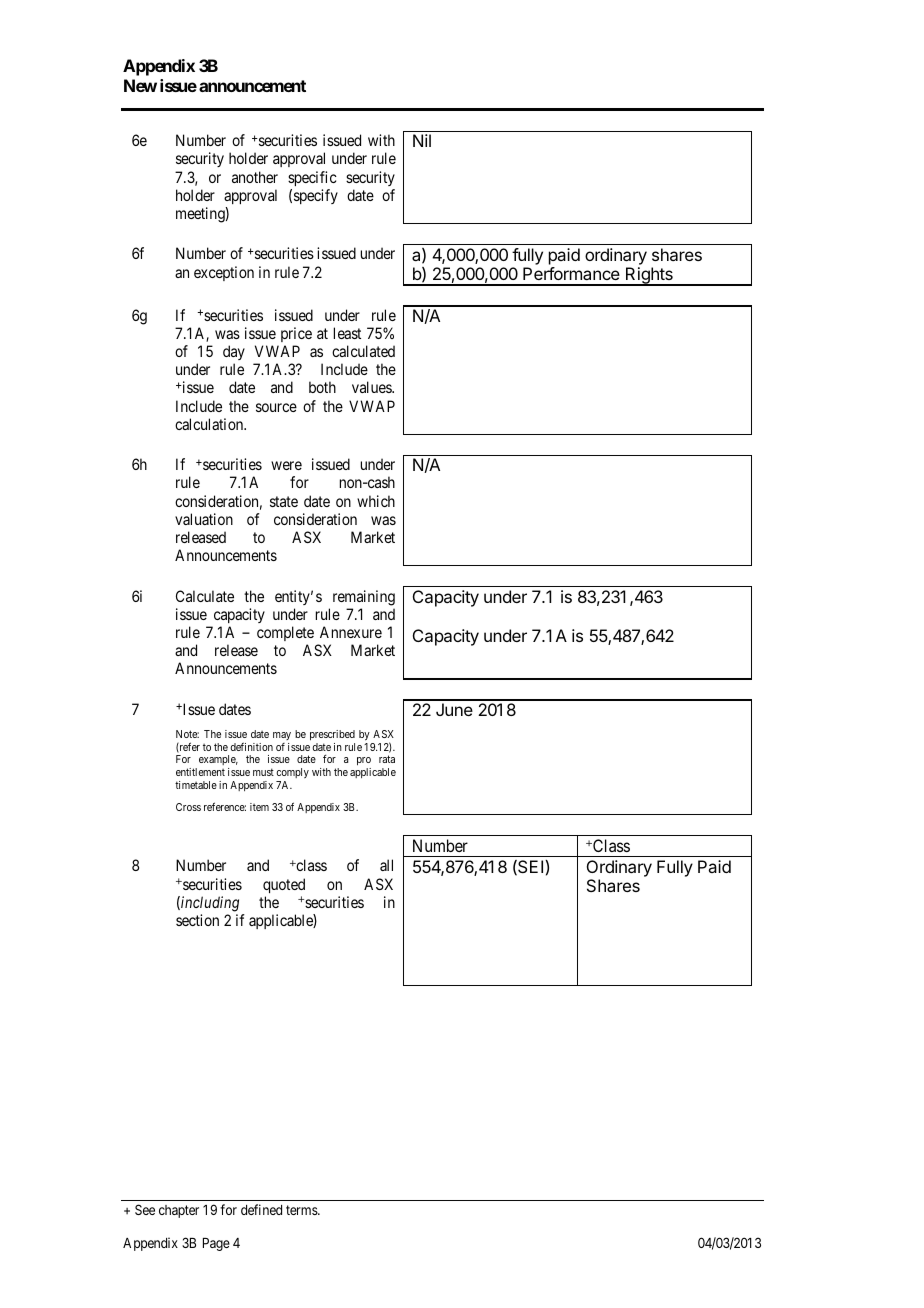  I want to click on Nil, so click(422, 140).
